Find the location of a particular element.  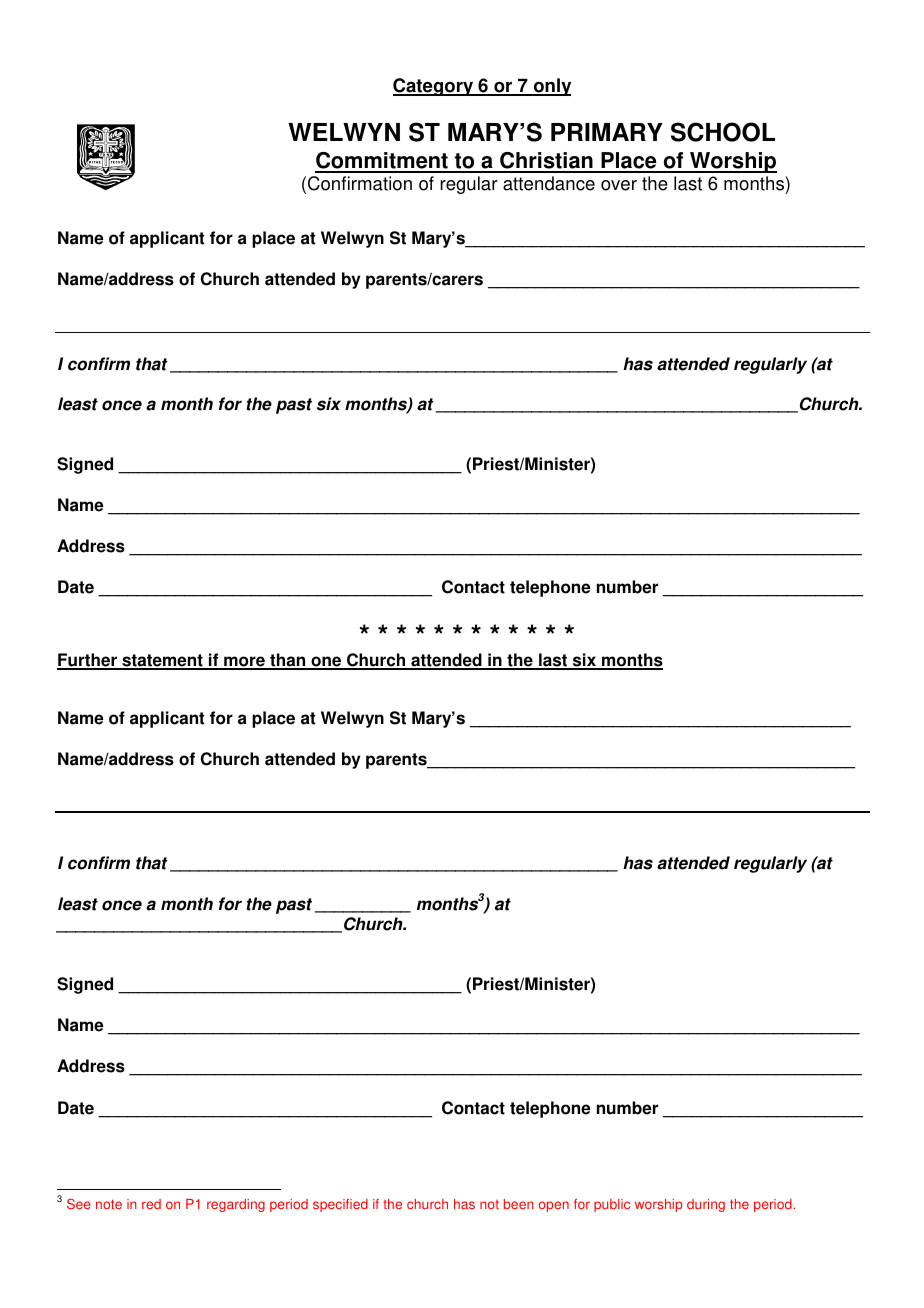

Further is located at coordinates (88, 661).
